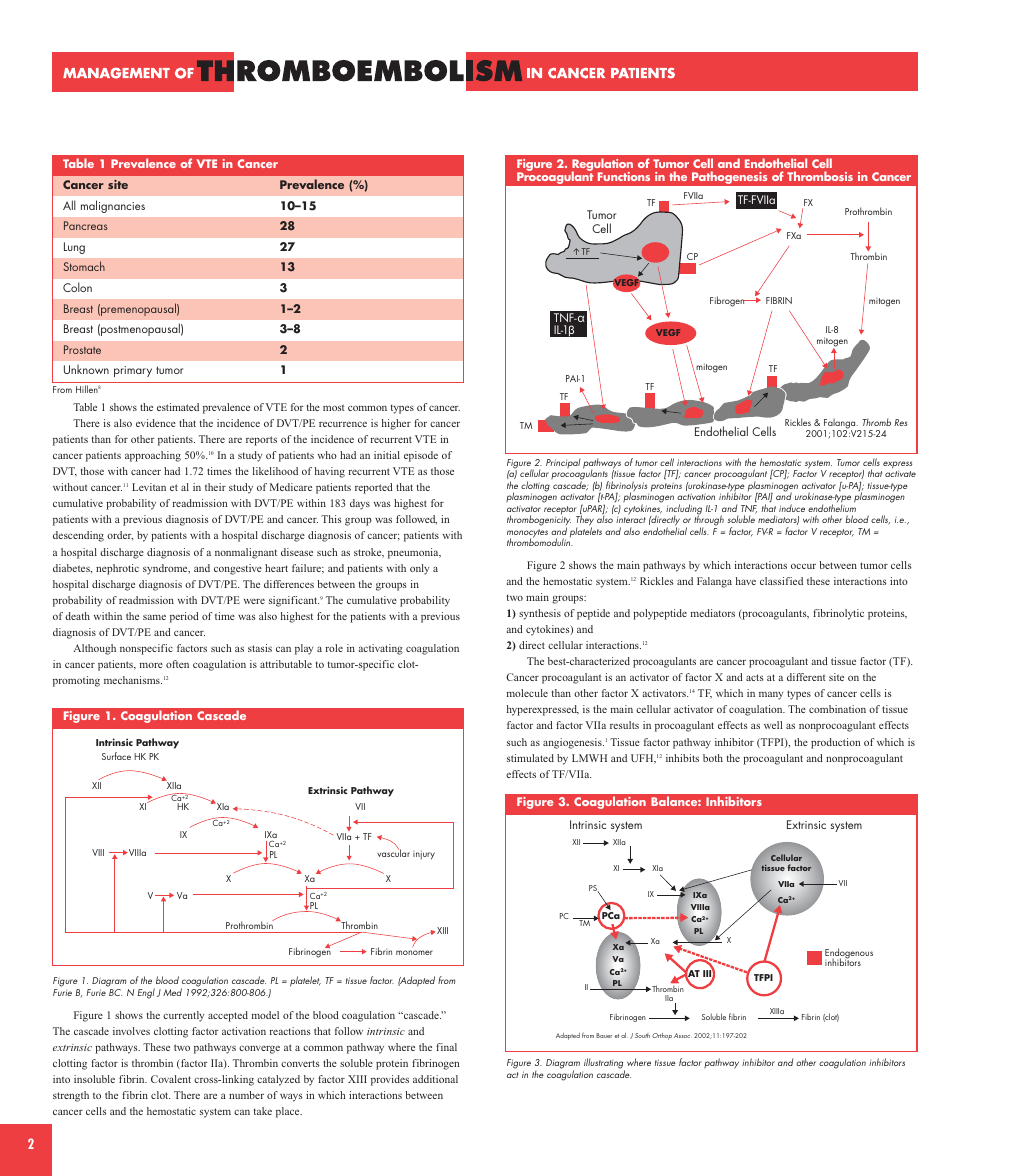  Describe the element at coordinates (171, 1079) in the screenshot. I see `Covalent` at that location.
